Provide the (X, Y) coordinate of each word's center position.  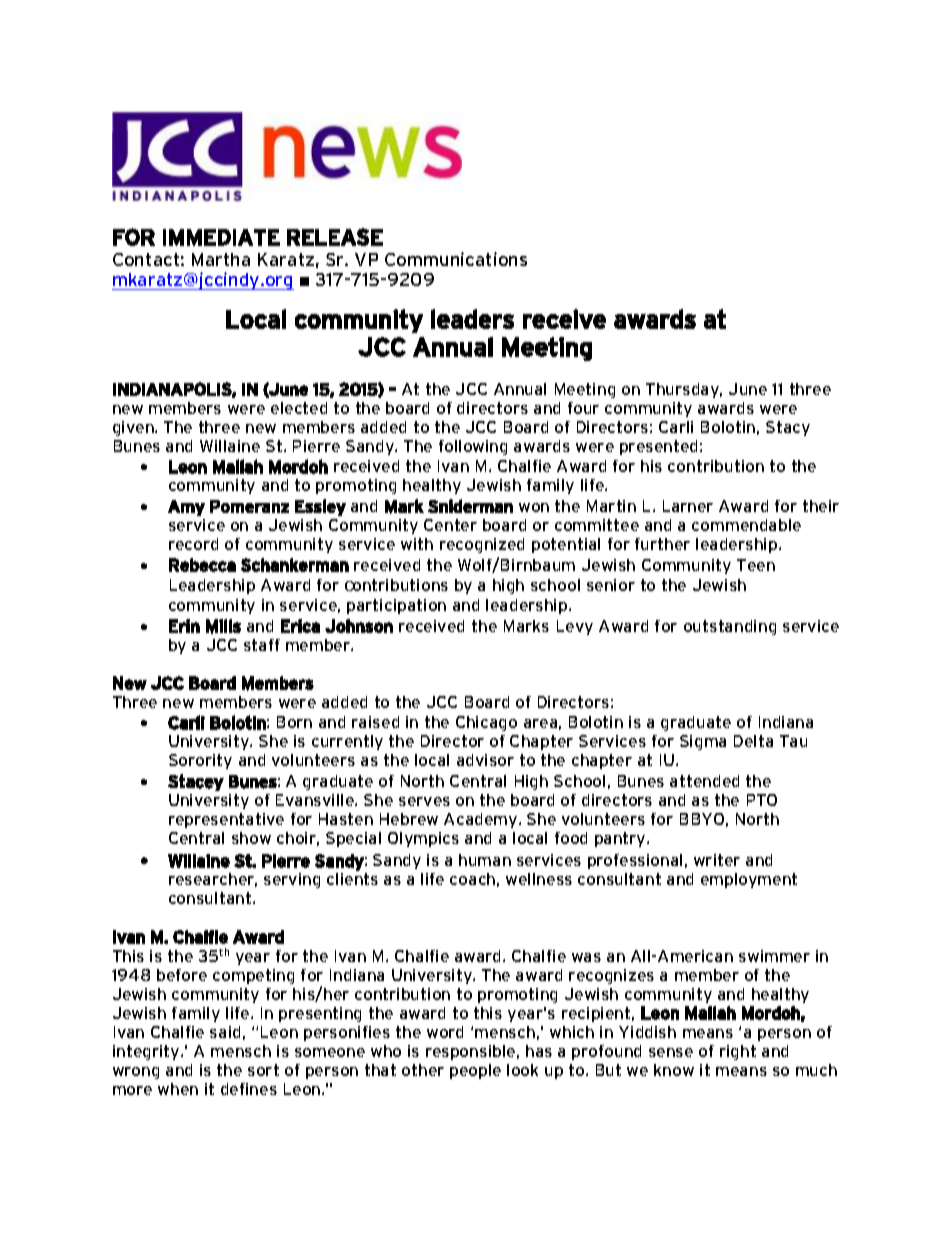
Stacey (196, 782)
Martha (221, 259)
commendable (746, 525)
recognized (482, 545)
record (193, 544)
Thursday (684, 390)
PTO (762, 800)
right (738, 1052)
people (475, 1071)
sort (263, 1070)
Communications (456, 259)
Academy (482, 820)
